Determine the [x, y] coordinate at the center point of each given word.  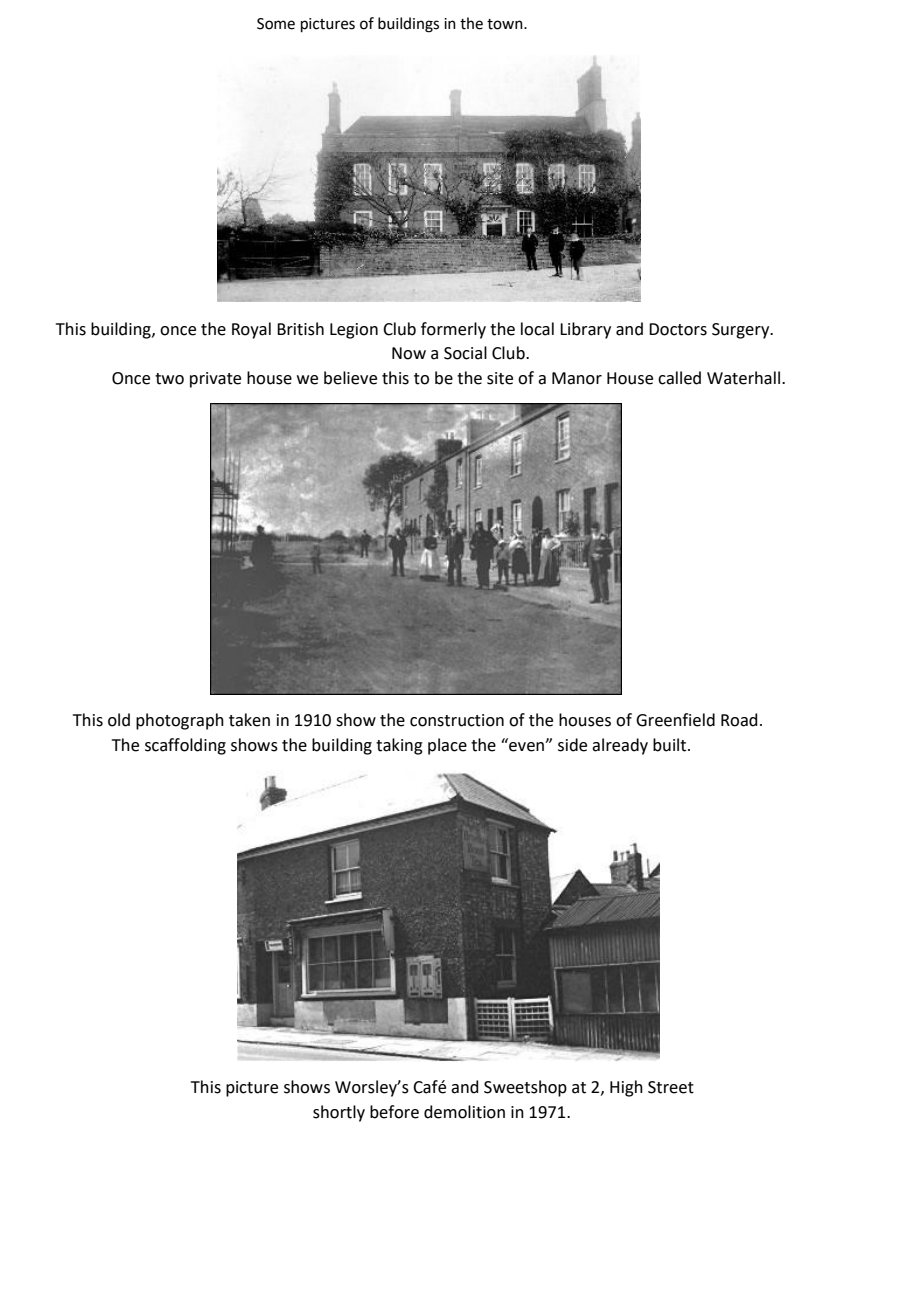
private [215, 380]
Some [276, 24]
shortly [339, 1113]
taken [249, 720]
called [679, 378]
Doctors [678, 329]
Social [465, 353]
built [671, 745]
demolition [464, 1112]
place [447, 746]
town [506, 24]
